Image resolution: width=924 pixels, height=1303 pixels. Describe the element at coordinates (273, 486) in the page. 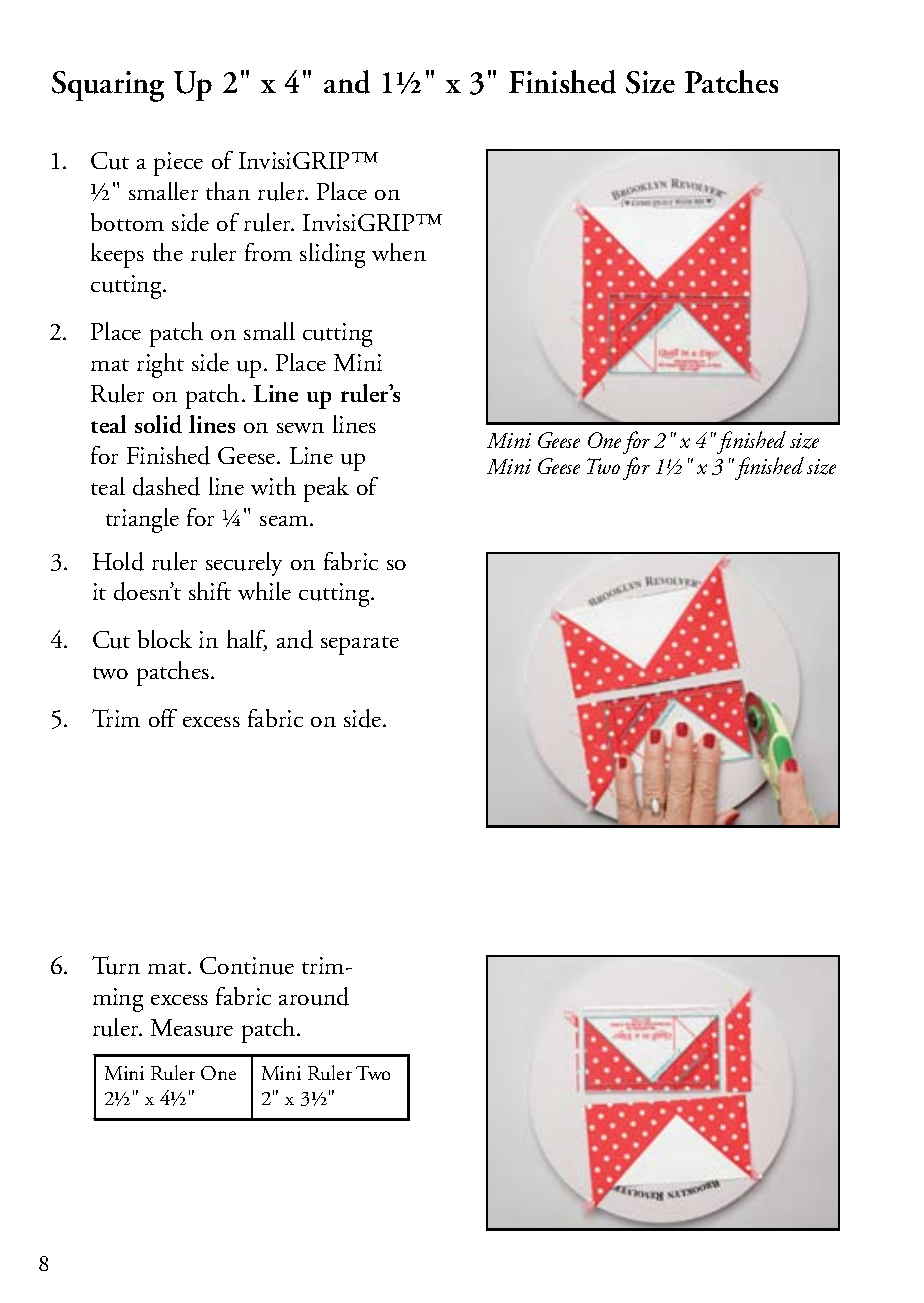

I see `with` at that location.
